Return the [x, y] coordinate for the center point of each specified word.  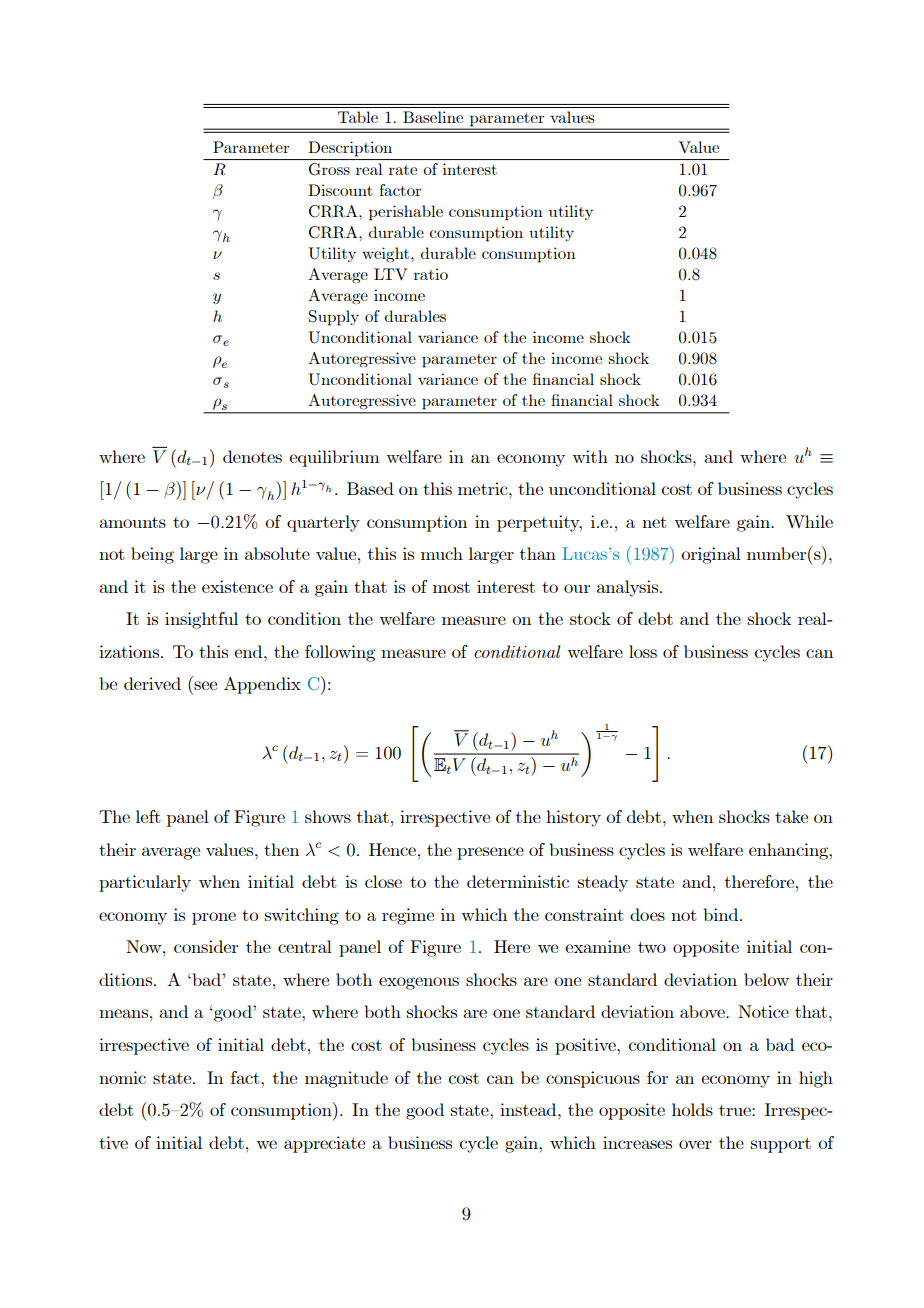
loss [643, 651]
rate [403, 170]
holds [692, 1109]
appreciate [324, 1144]
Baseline [433, 117]
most [451, 587]
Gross [329, 169]
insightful [201, 620]
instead [529, 1109]
